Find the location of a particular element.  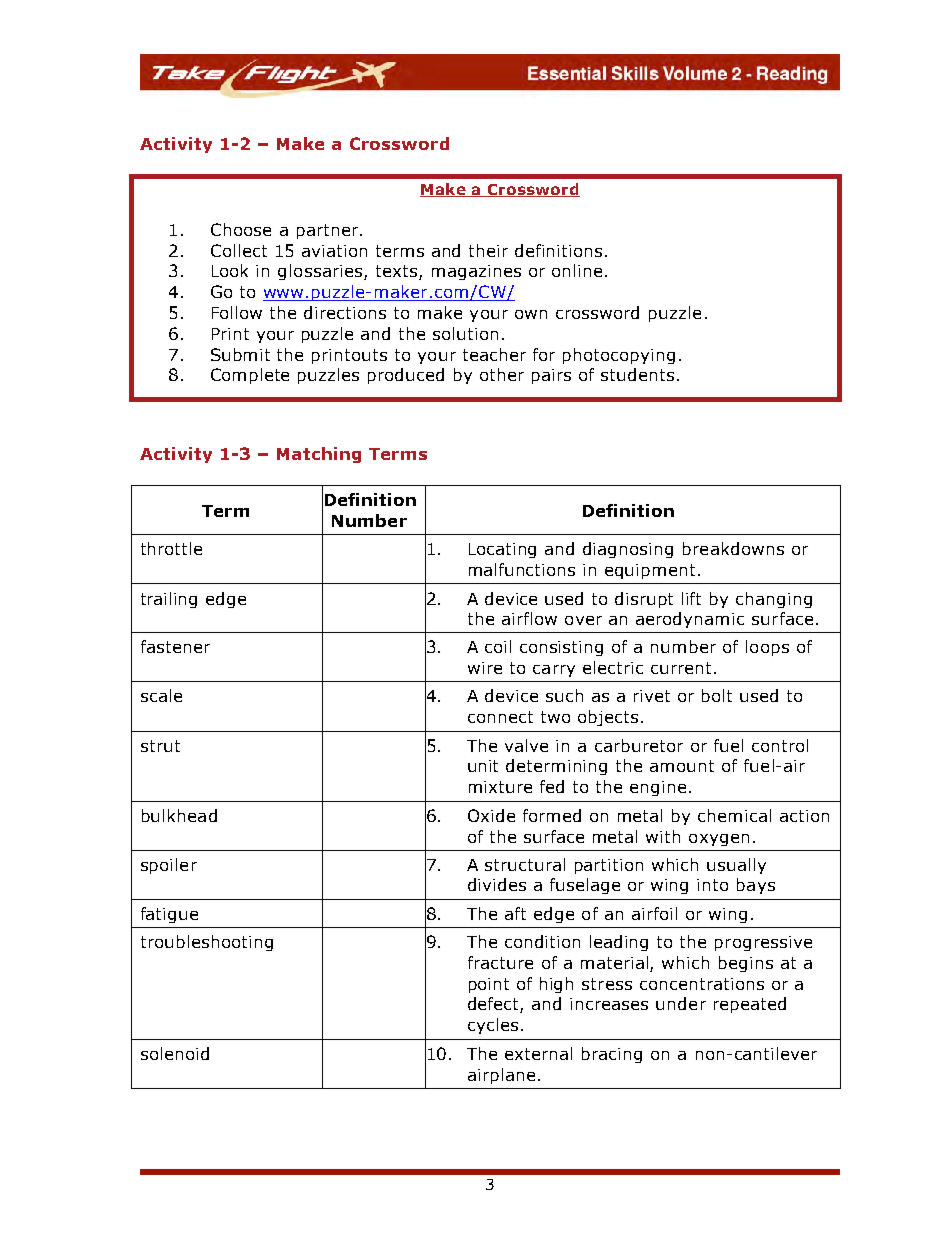

breakdowns is located at coordinates (733, 548).
